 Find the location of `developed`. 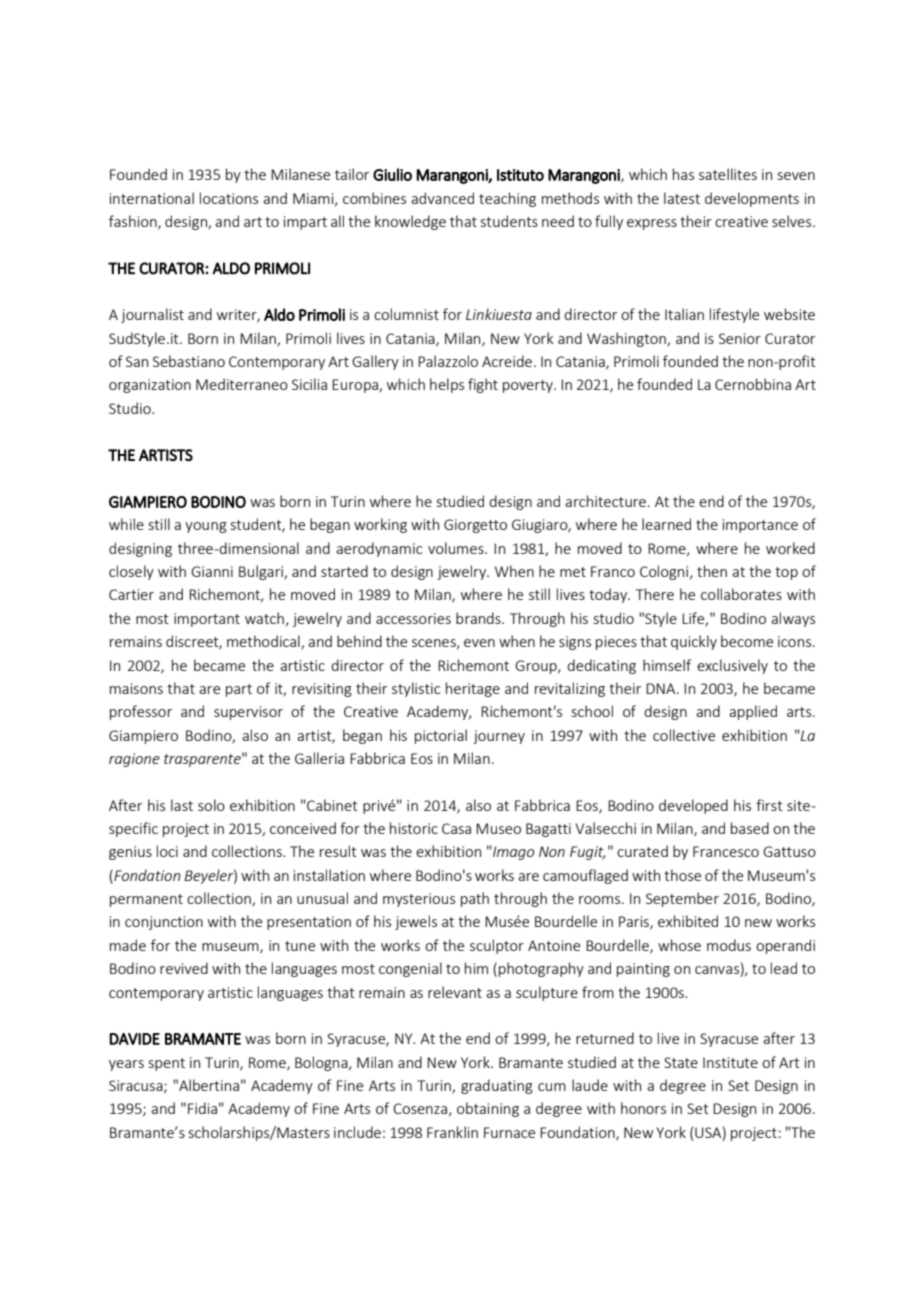

developed is located at coordinates (693, 806).
